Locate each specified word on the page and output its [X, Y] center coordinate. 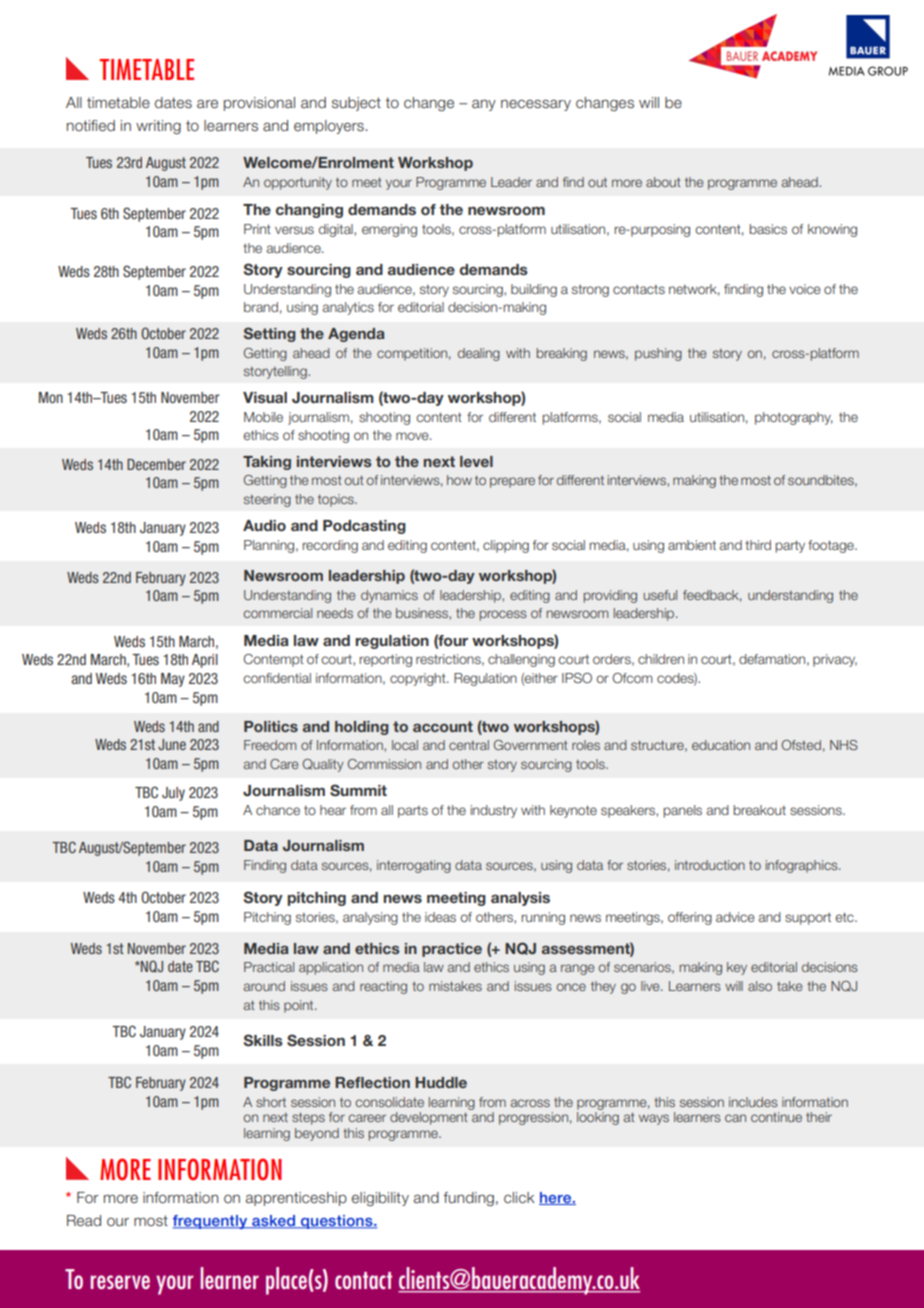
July [173, 794]
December [156, 464]
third [758, 545]
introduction [710, 865]
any [484, 105]
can [735, 1118]
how [459, 480]
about [663, 182]
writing [158, 127]
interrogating [414, 866]
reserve [120, 1282]
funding [468, 1199]
